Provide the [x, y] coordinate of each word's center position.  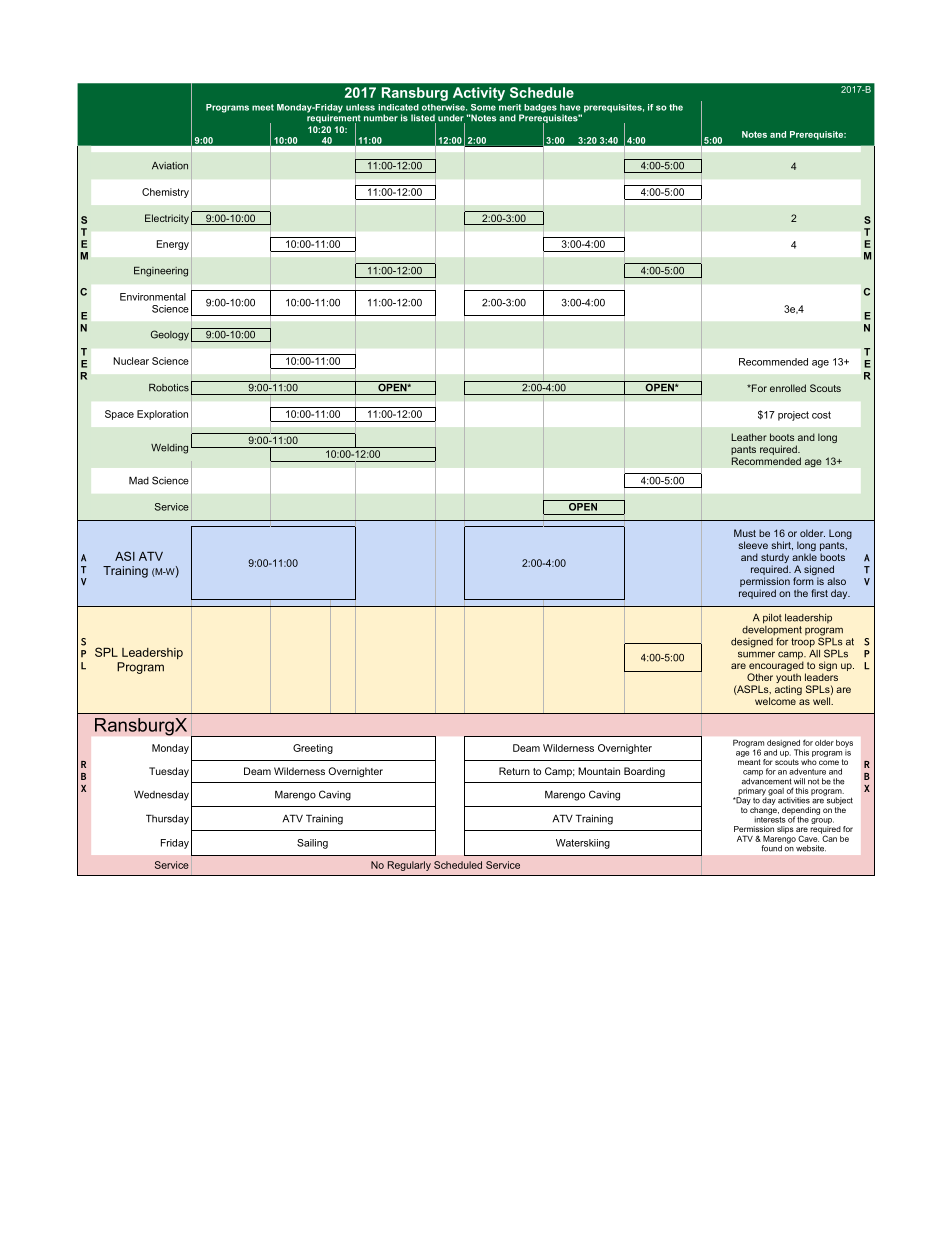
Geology [170, 335]
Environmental [153, 297]
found [771, 848]
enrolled [788, 388]
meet [263, 107]
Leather [749, 437]
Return [514, 771]
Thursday [167, 819]
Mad [139, 480]
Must [745, 533]
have [570, 107]
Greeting [313, 749]
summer [756, 654]
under [451, 119]
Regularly [409, 866]
